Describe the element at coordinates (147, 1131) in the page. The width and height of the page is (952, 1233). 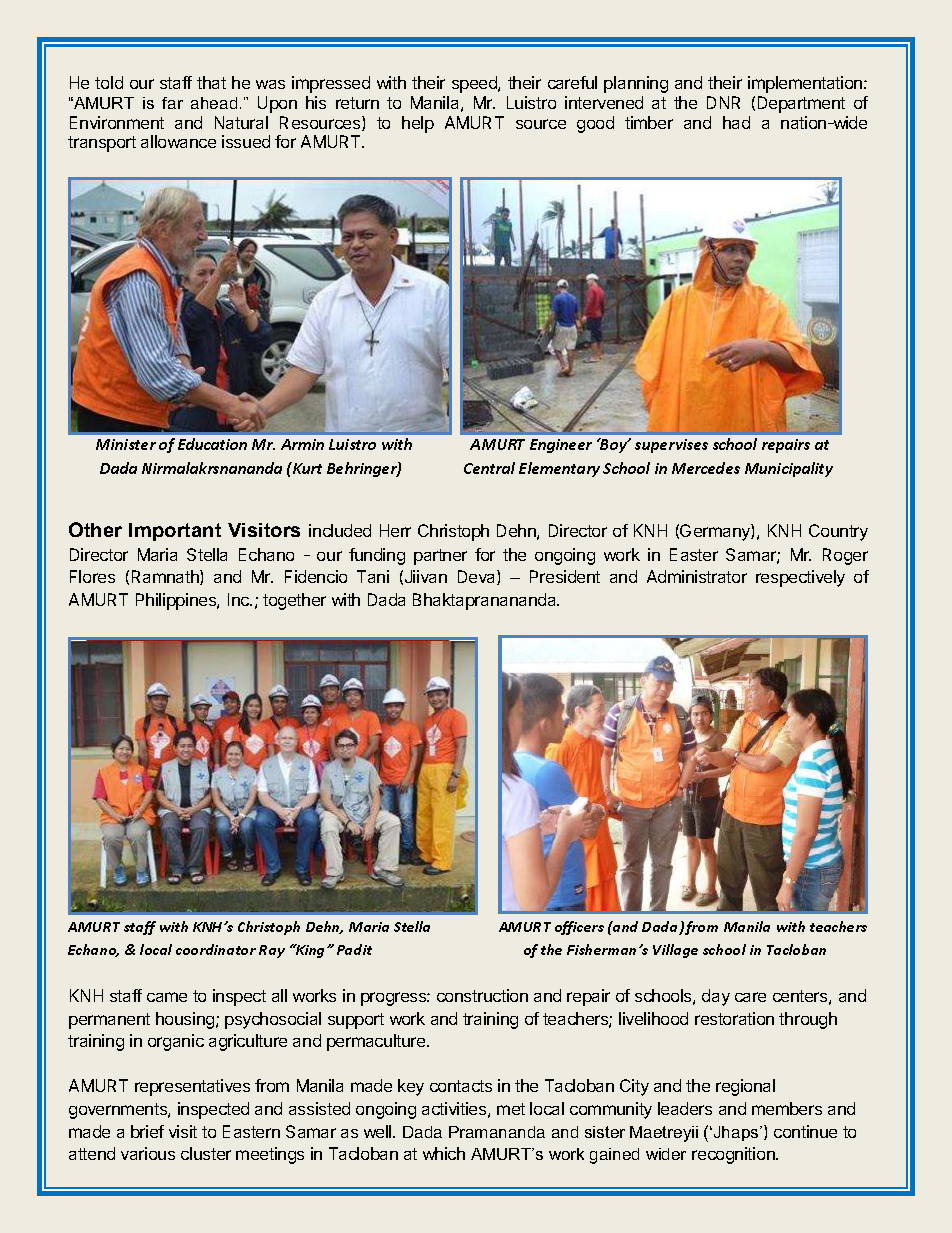
I see `brief` at that location.
